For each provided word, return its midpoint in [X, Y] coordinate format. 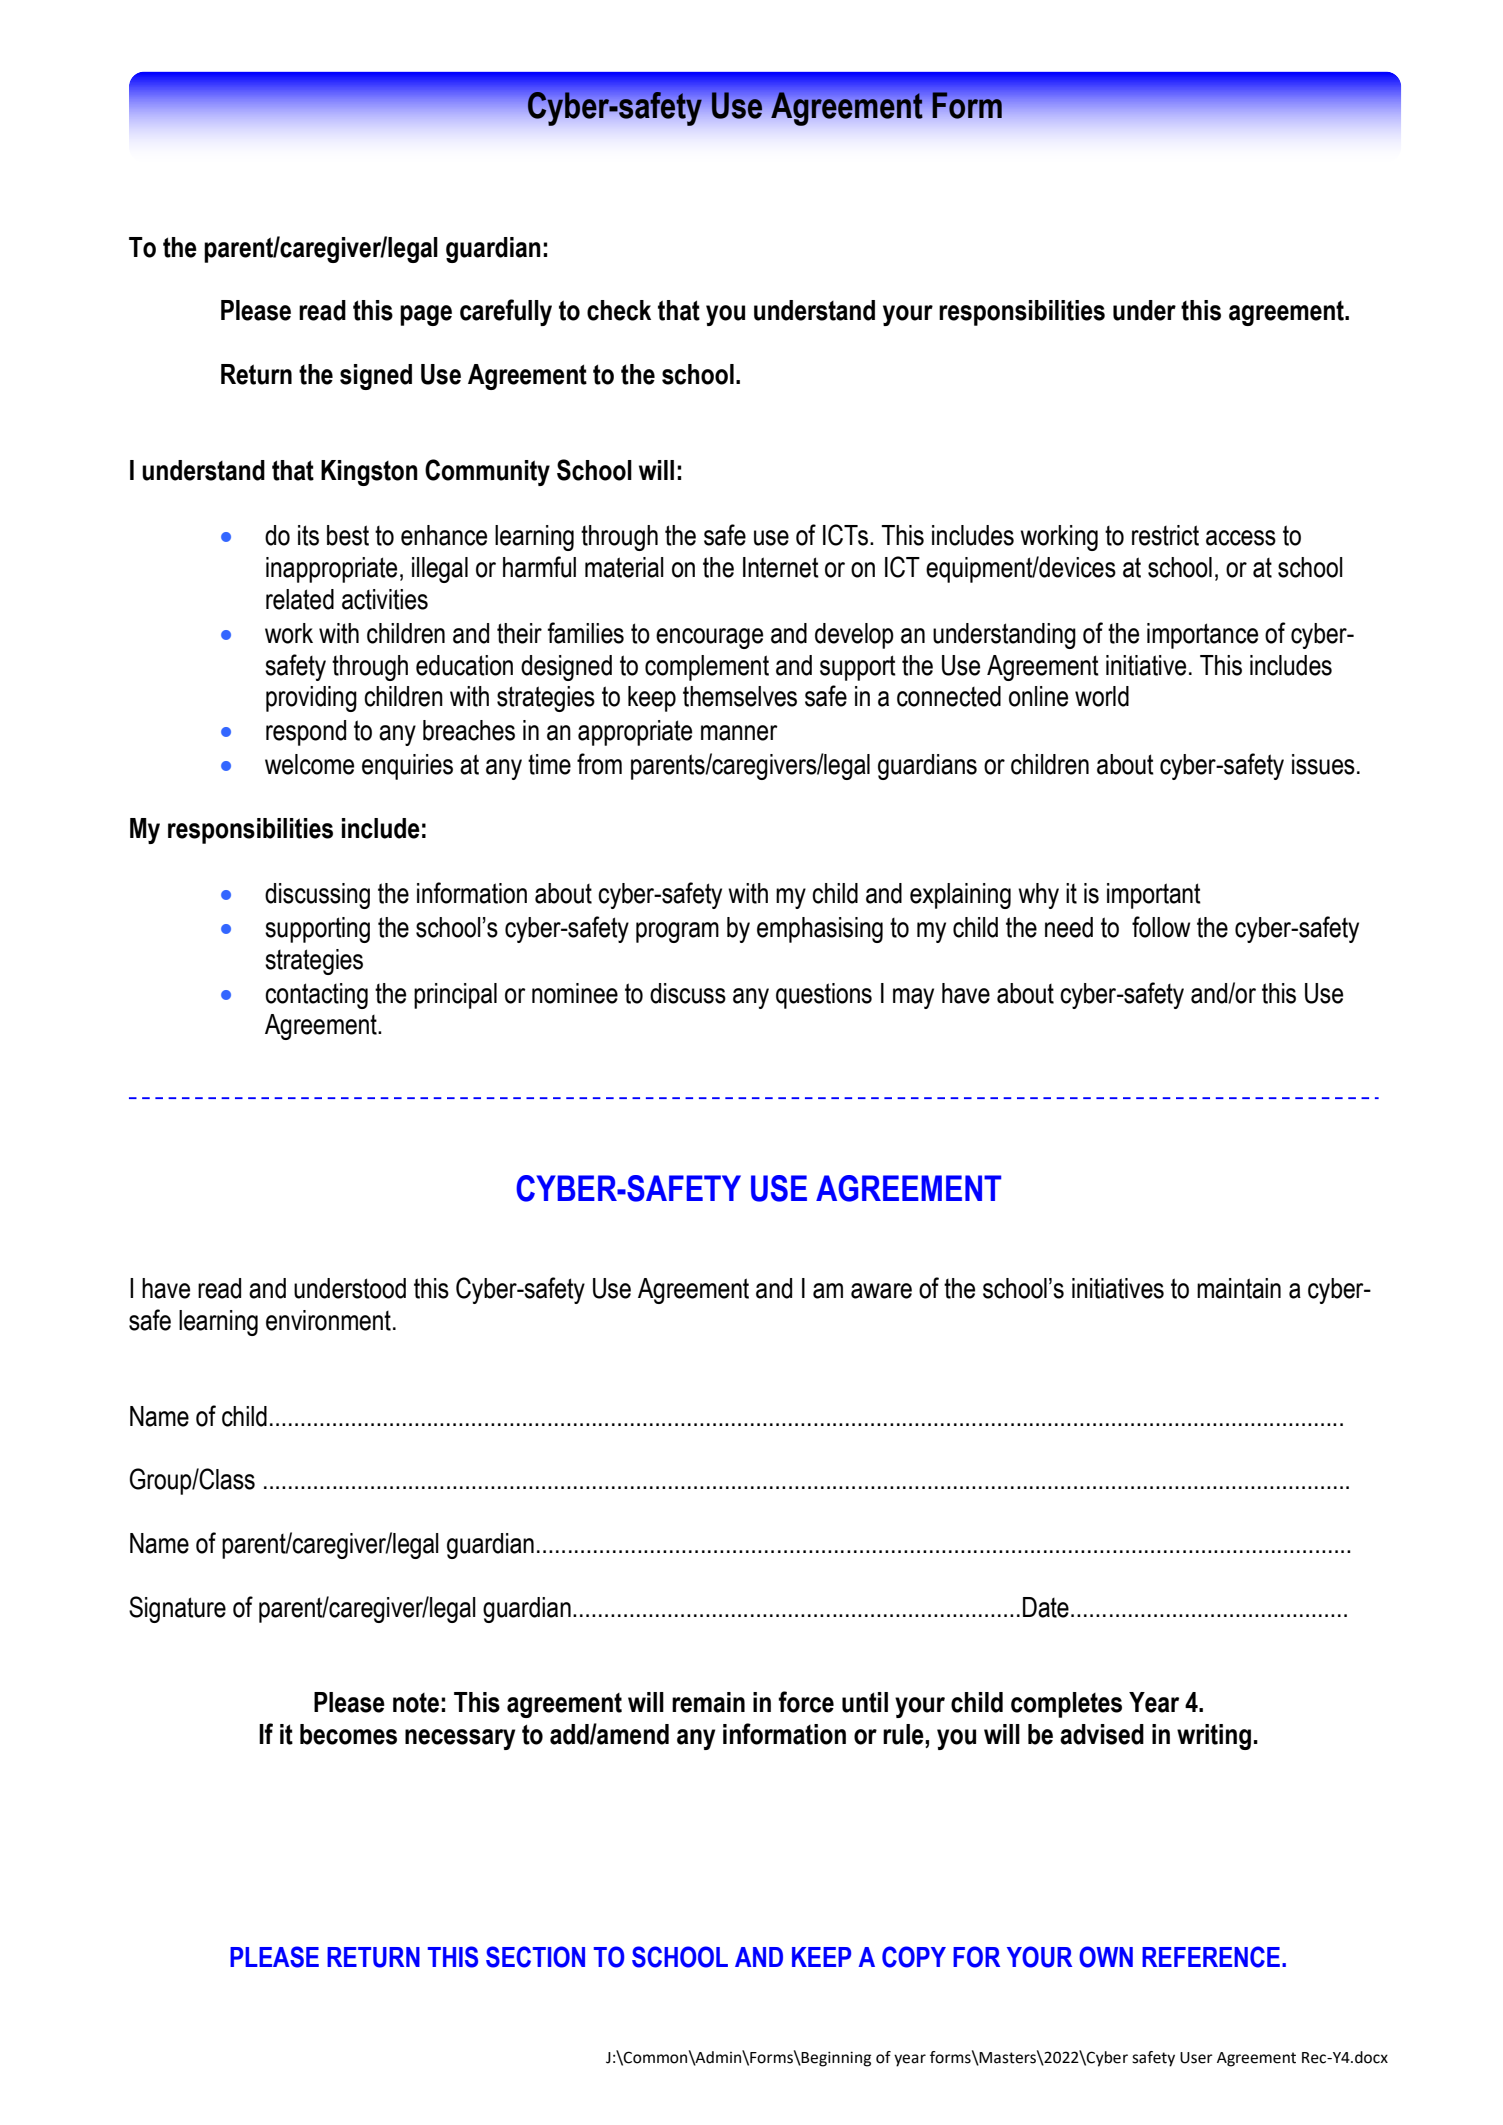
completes [1066, 1705]
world [1102, 696]
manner [739, 733]
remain [708, 1702]
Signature [177, 1609]
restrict [1165, 535]
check [619, 310]
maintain [1239, 1288]
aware [881, 1291]
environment [328, 1320]
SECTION [535, 1957]
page [426, 315]
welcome [309, 764]
